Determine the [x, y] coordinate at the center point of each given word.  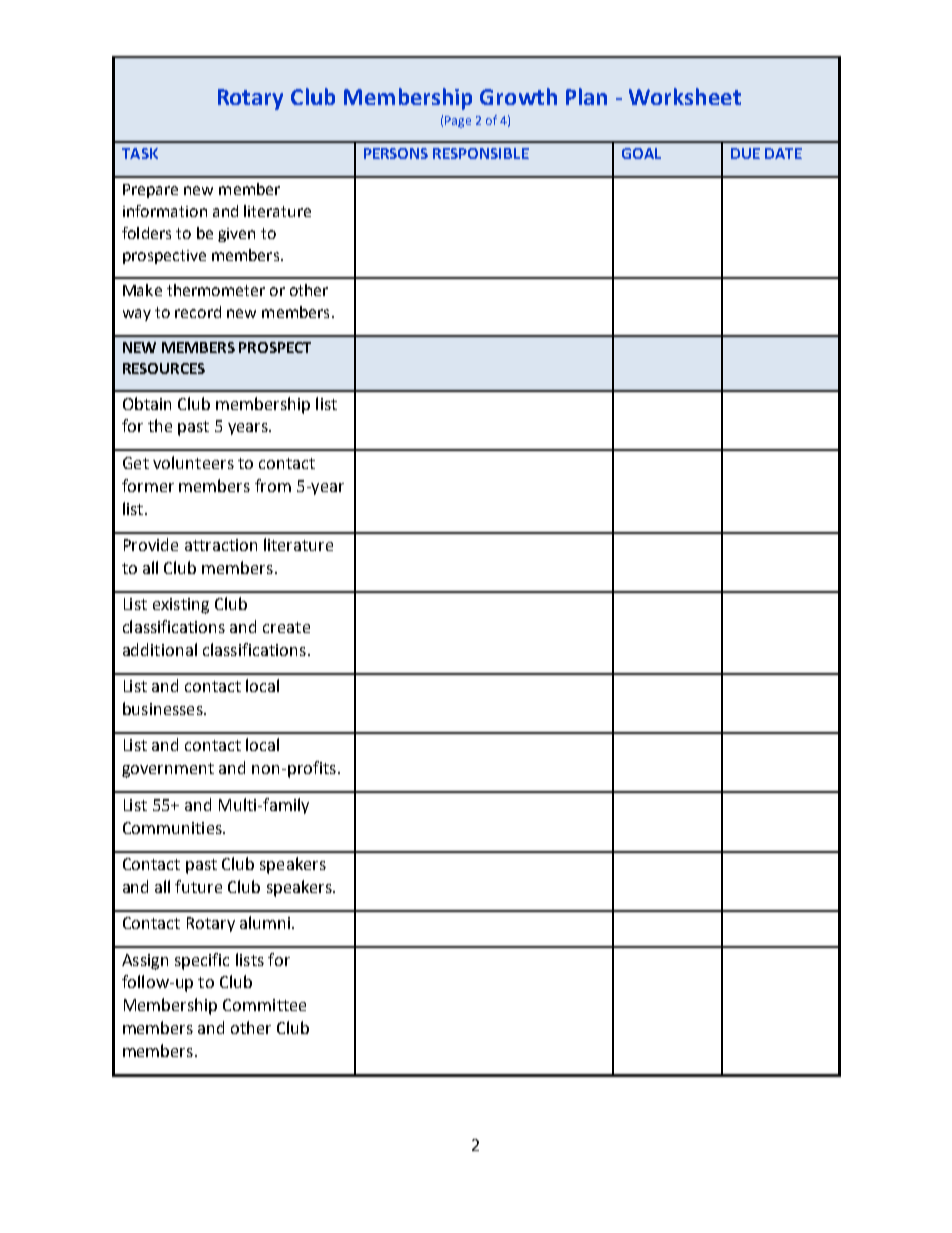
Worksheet [685, 96]
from [273, 485]
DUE [745, 153]
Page [458, 122]
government [168, 770]
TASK [140, 153]
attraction [221, 545]
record [198, 312]
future [198, 886]
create [286, 627]
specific [202, 961]
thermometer [216, 290]
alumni [265, 922]
